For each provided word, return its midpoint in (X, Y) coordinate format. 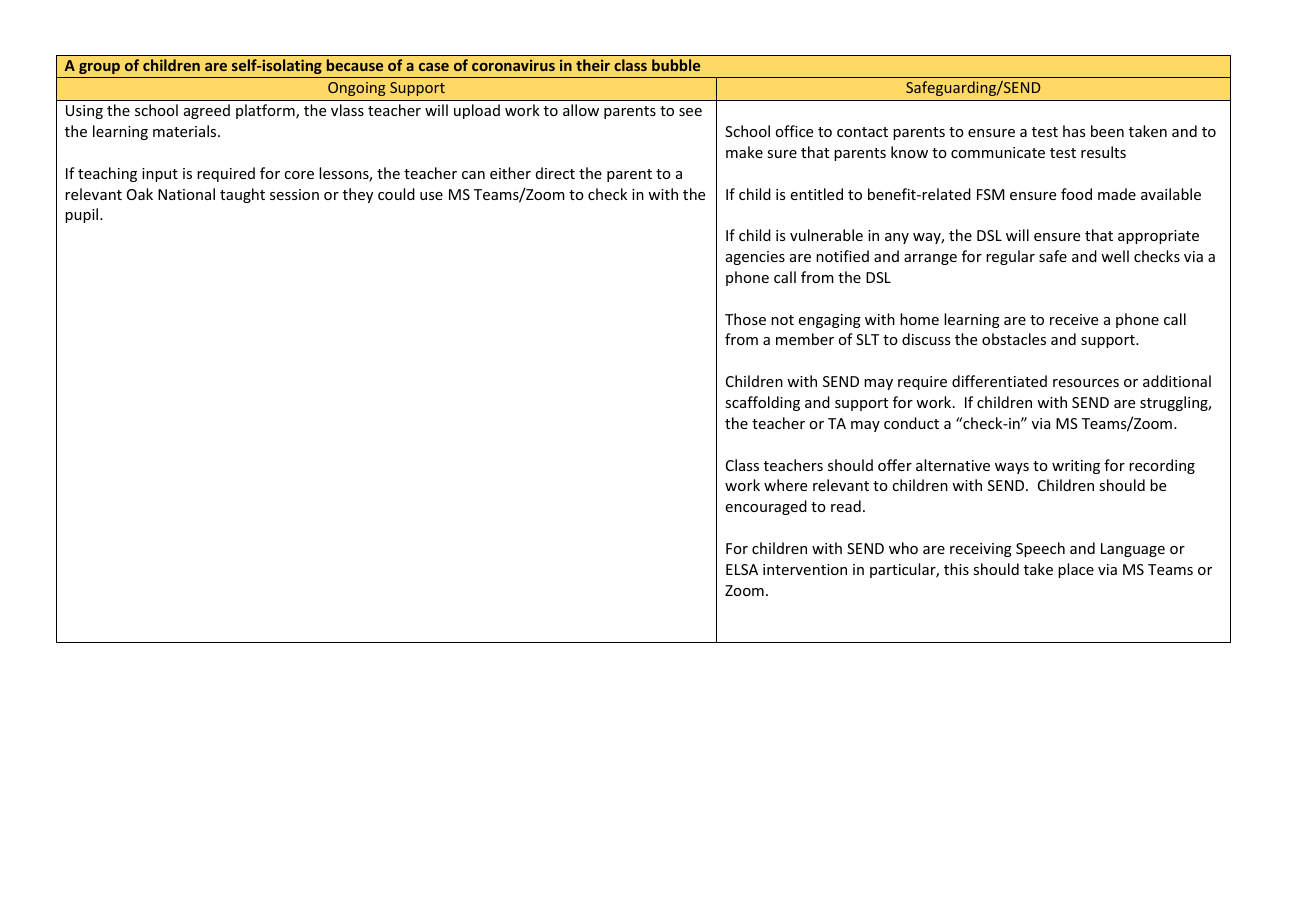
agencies (755, 258)
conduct (911, 423)
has (1074, 131)
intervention (805, 569)
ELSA (742, 569)
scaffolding (762, 403)
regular (1010, 257)
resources (1086, 383)
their (593, 65)
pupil (83, 215)
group (99, 68)
